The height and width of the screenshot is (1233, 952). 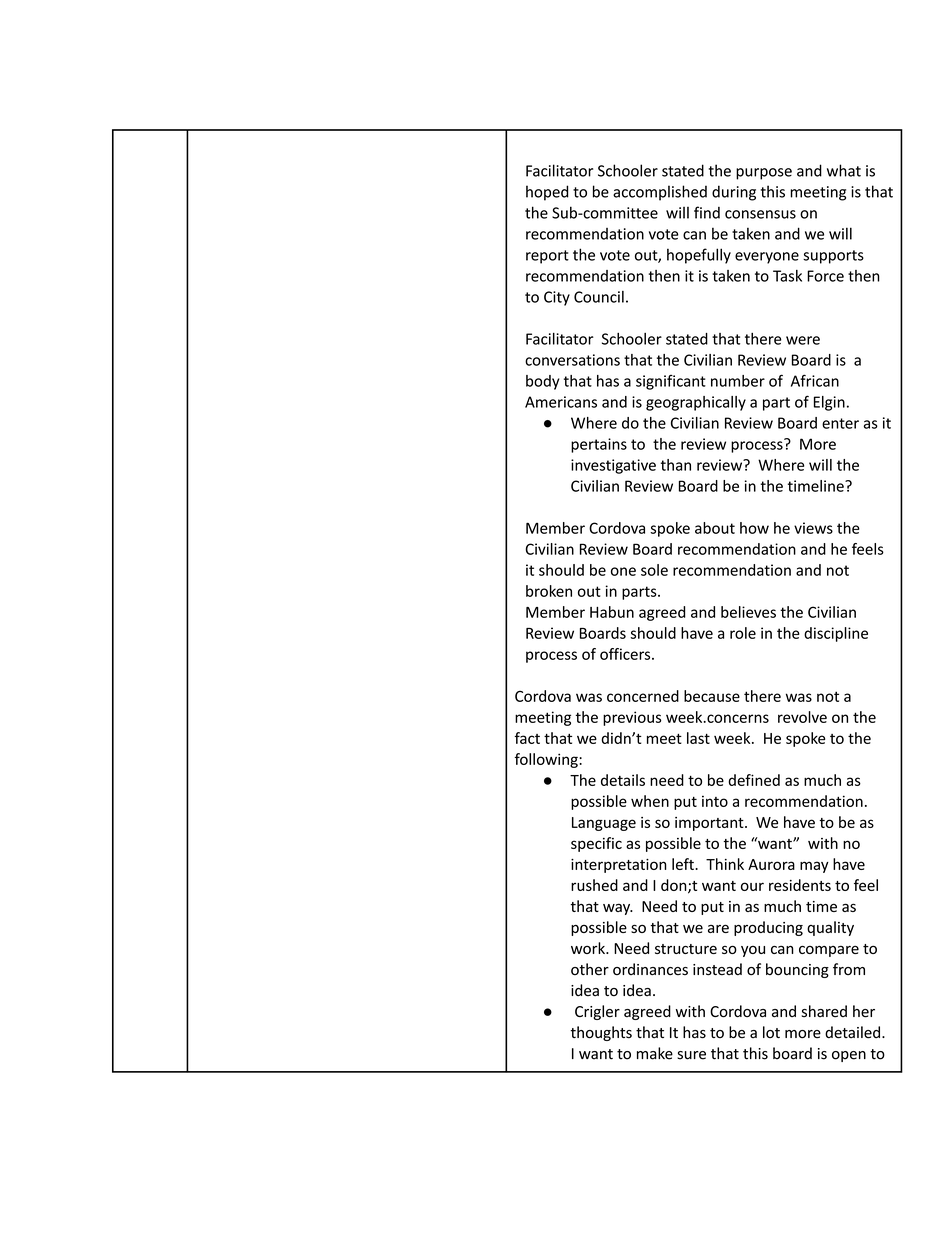 I want to click on shared, so click(x=824, y=1011).
